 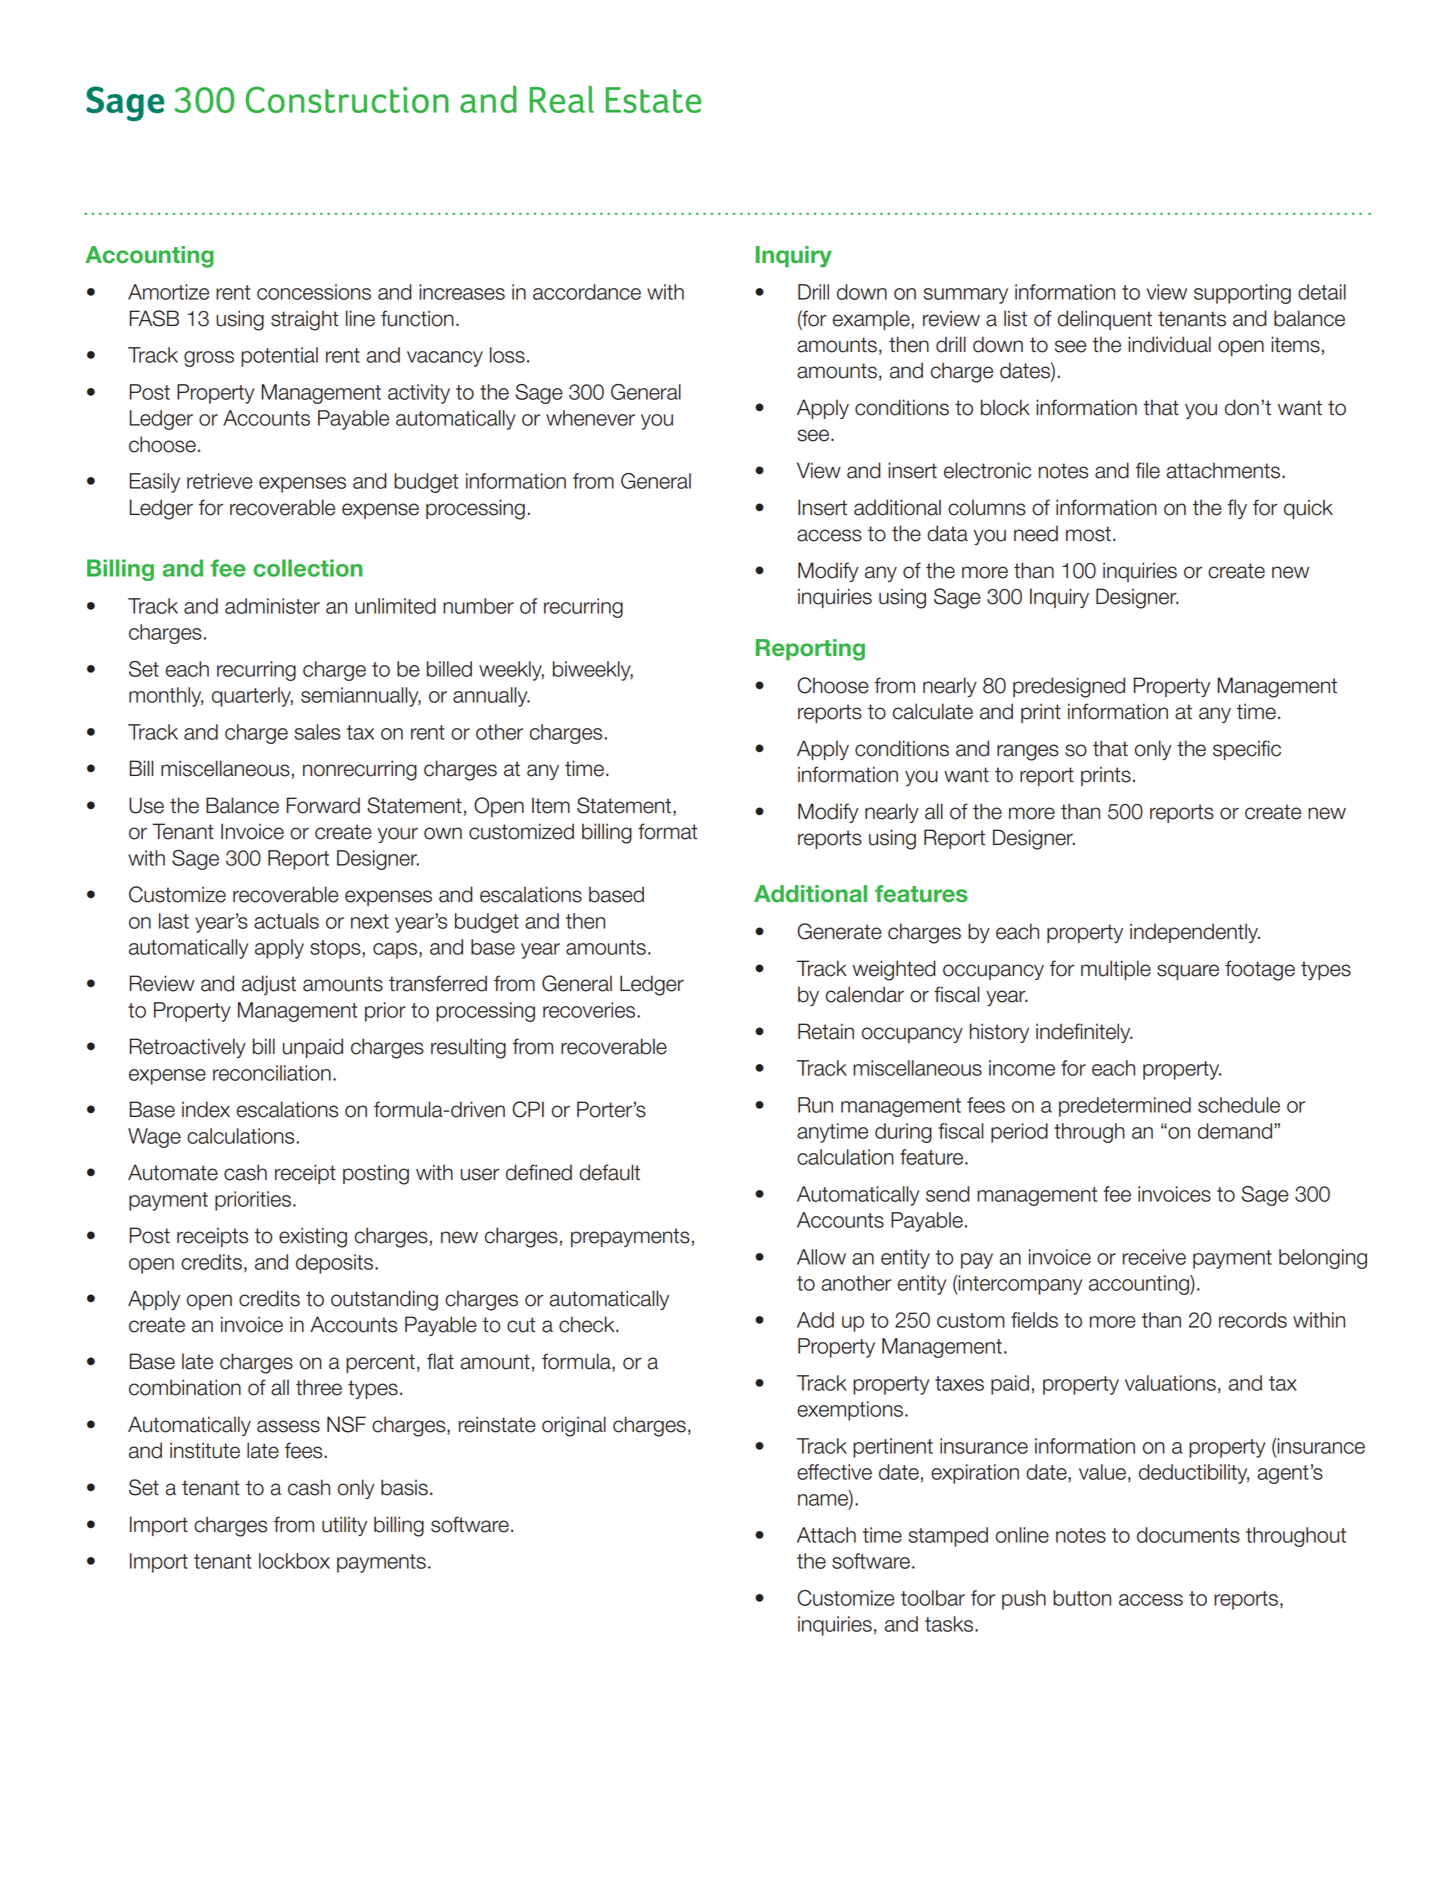 I want to click on Construction, so click(x=347, y=99).
